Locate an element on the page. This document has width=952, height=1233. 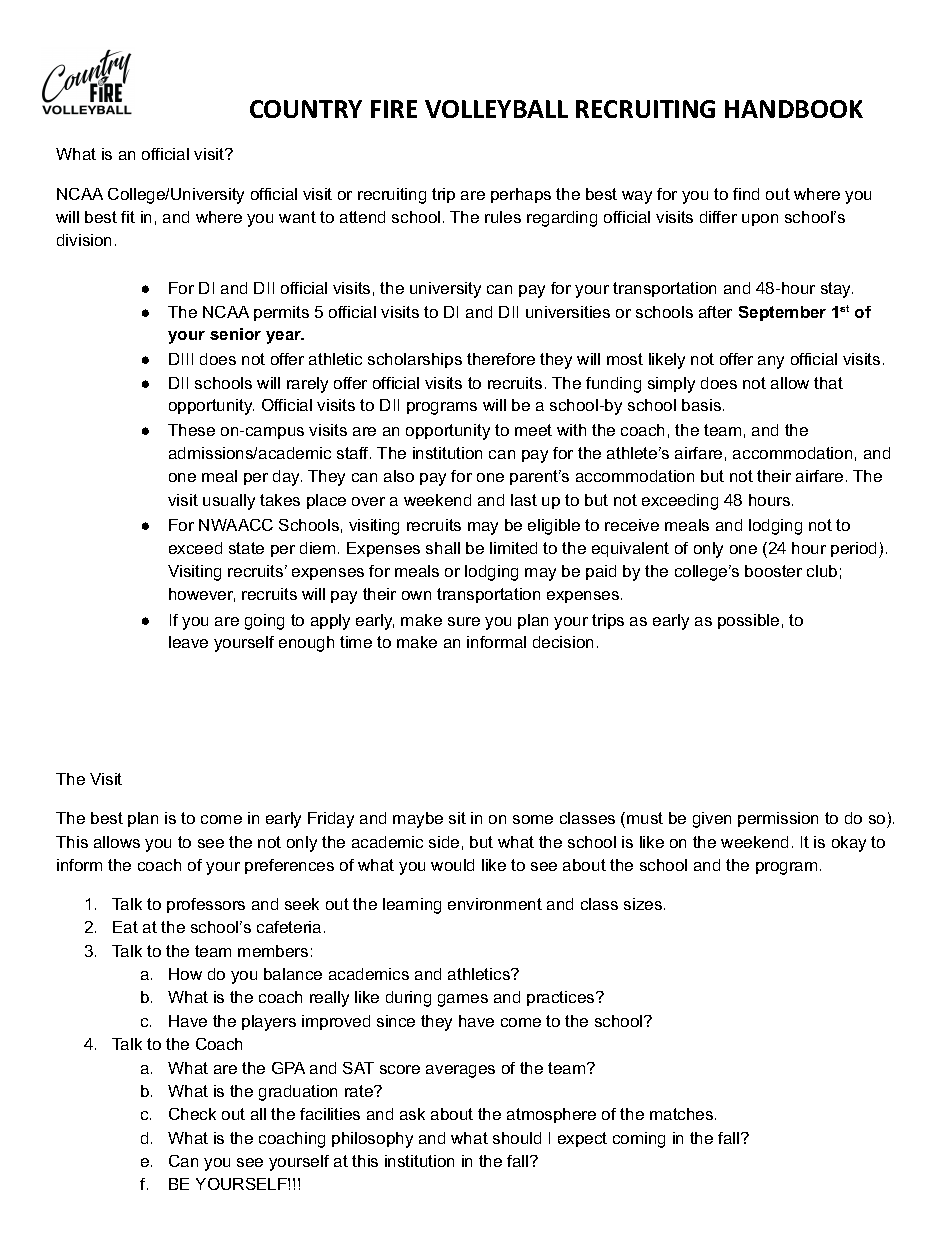
matches is located at coordinates (683, 1114).
